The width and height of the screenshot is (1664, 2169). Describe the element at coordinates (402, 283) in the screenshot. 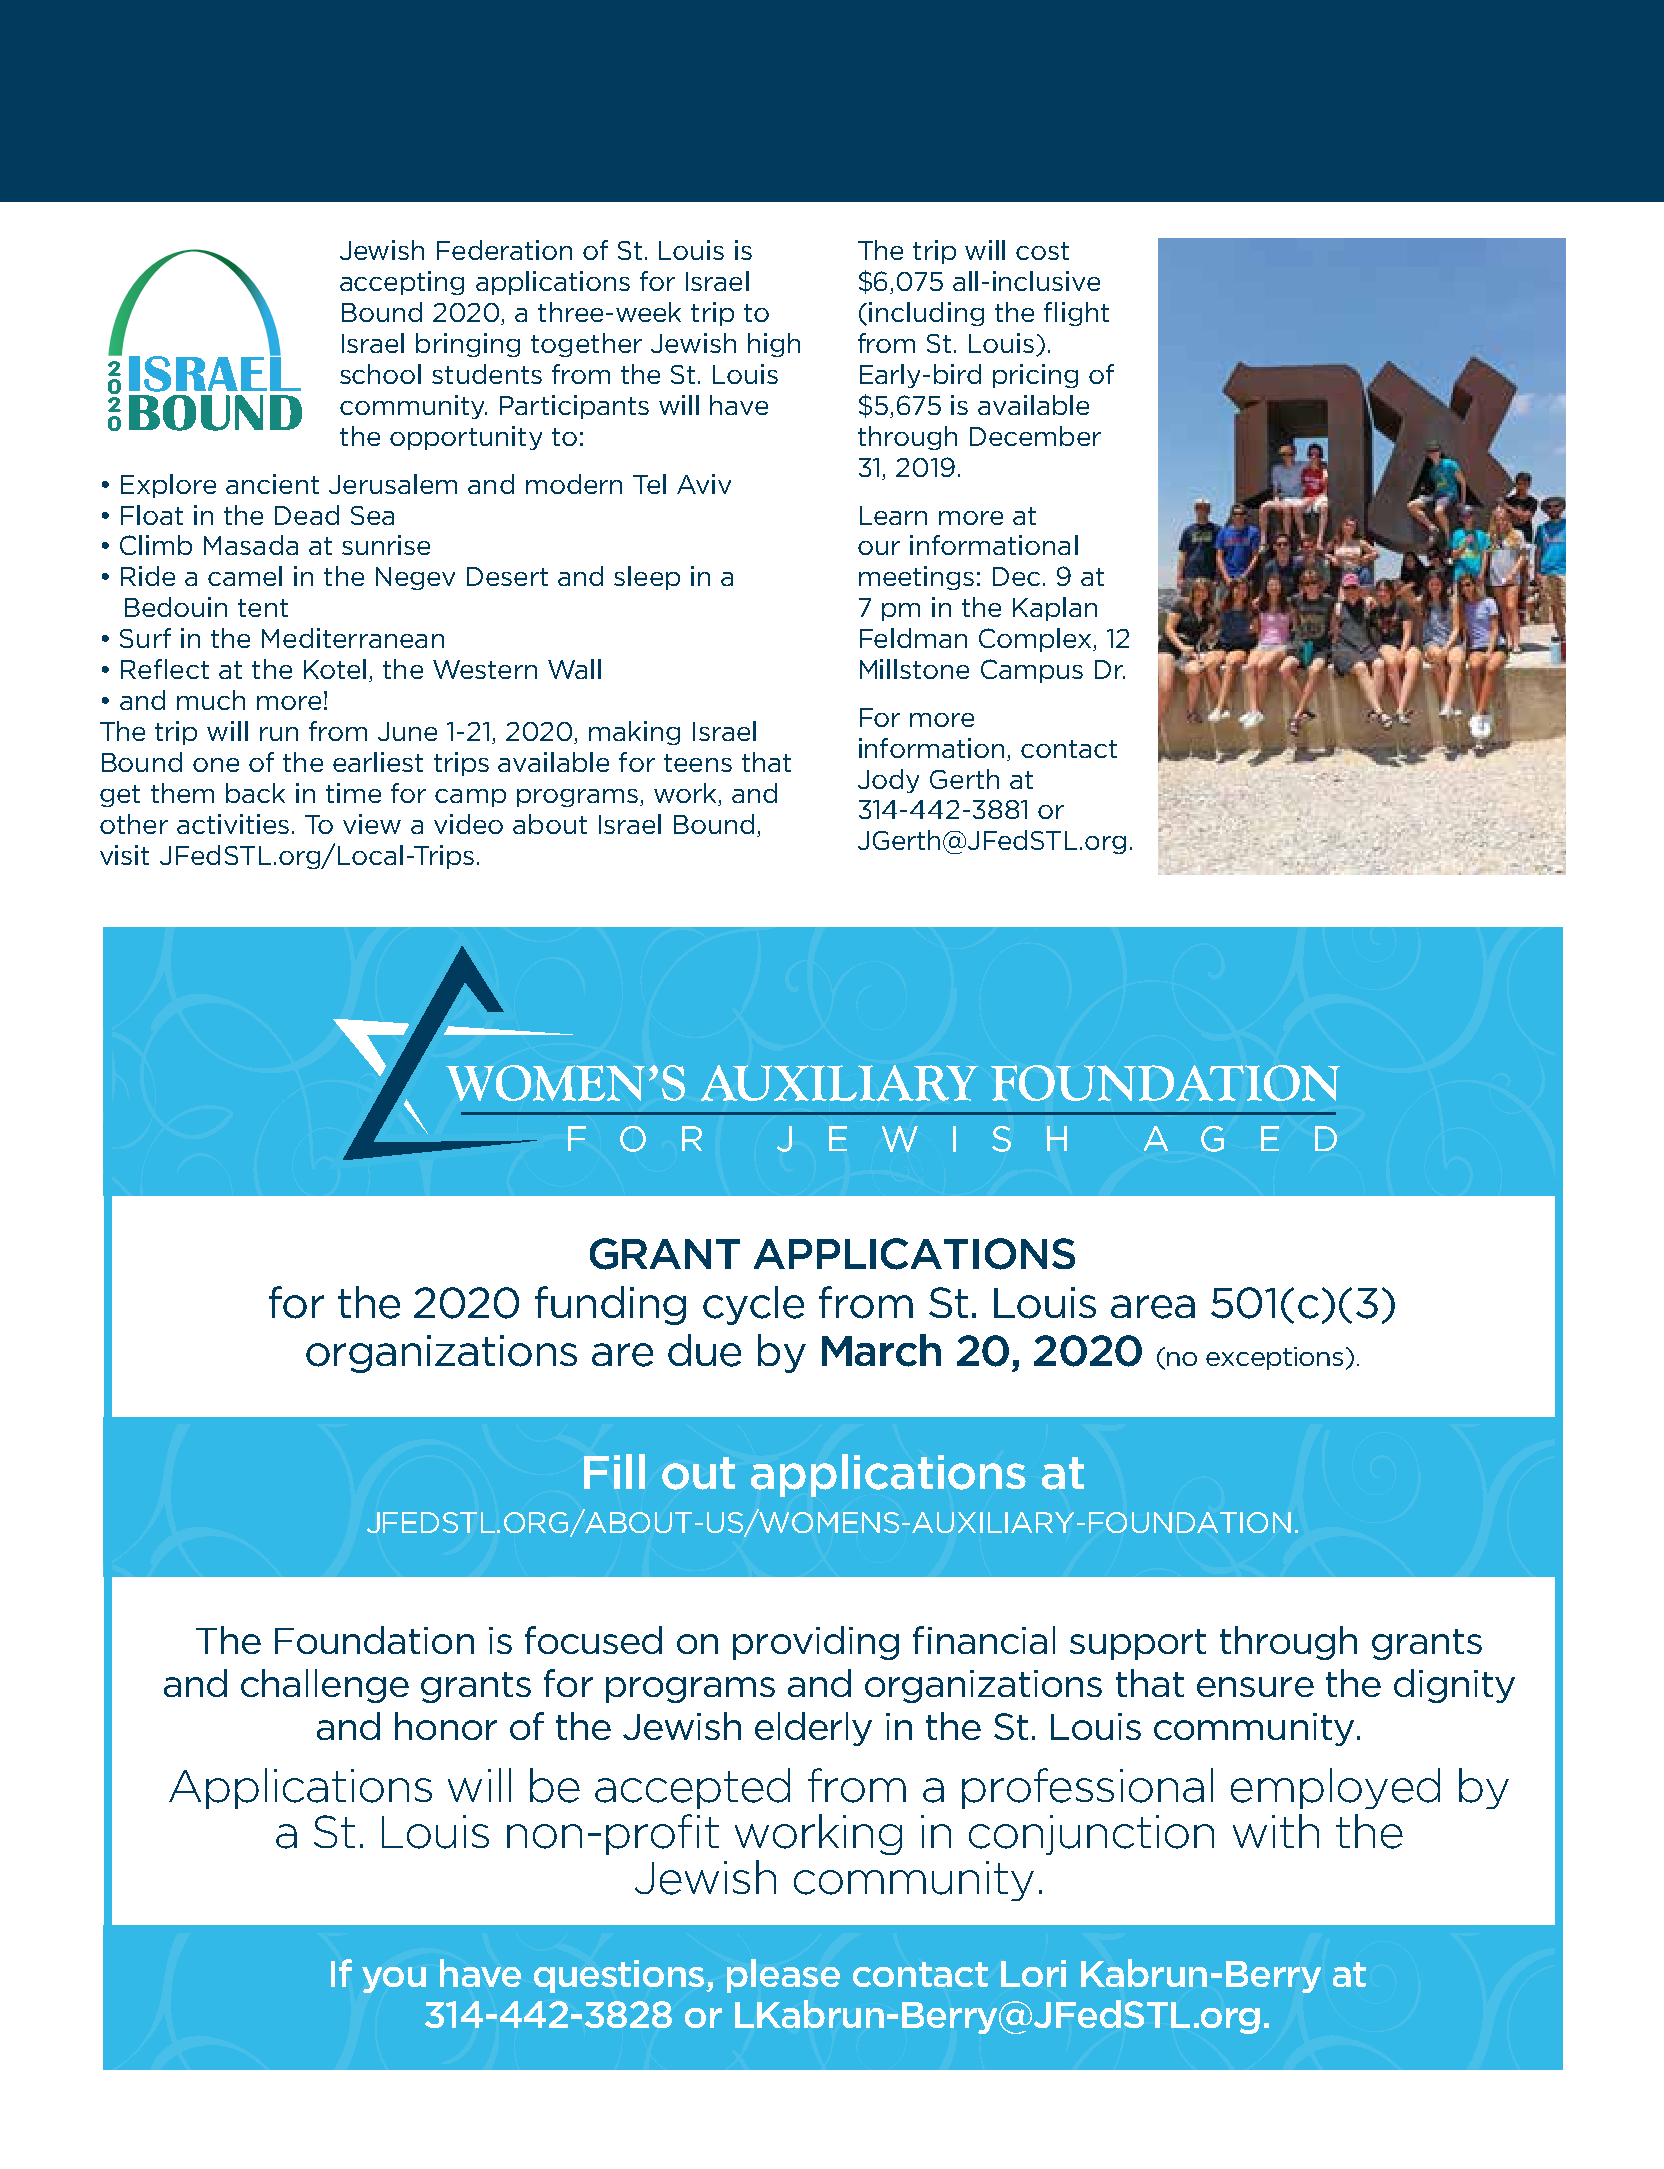

I see `accepting` at that location.
